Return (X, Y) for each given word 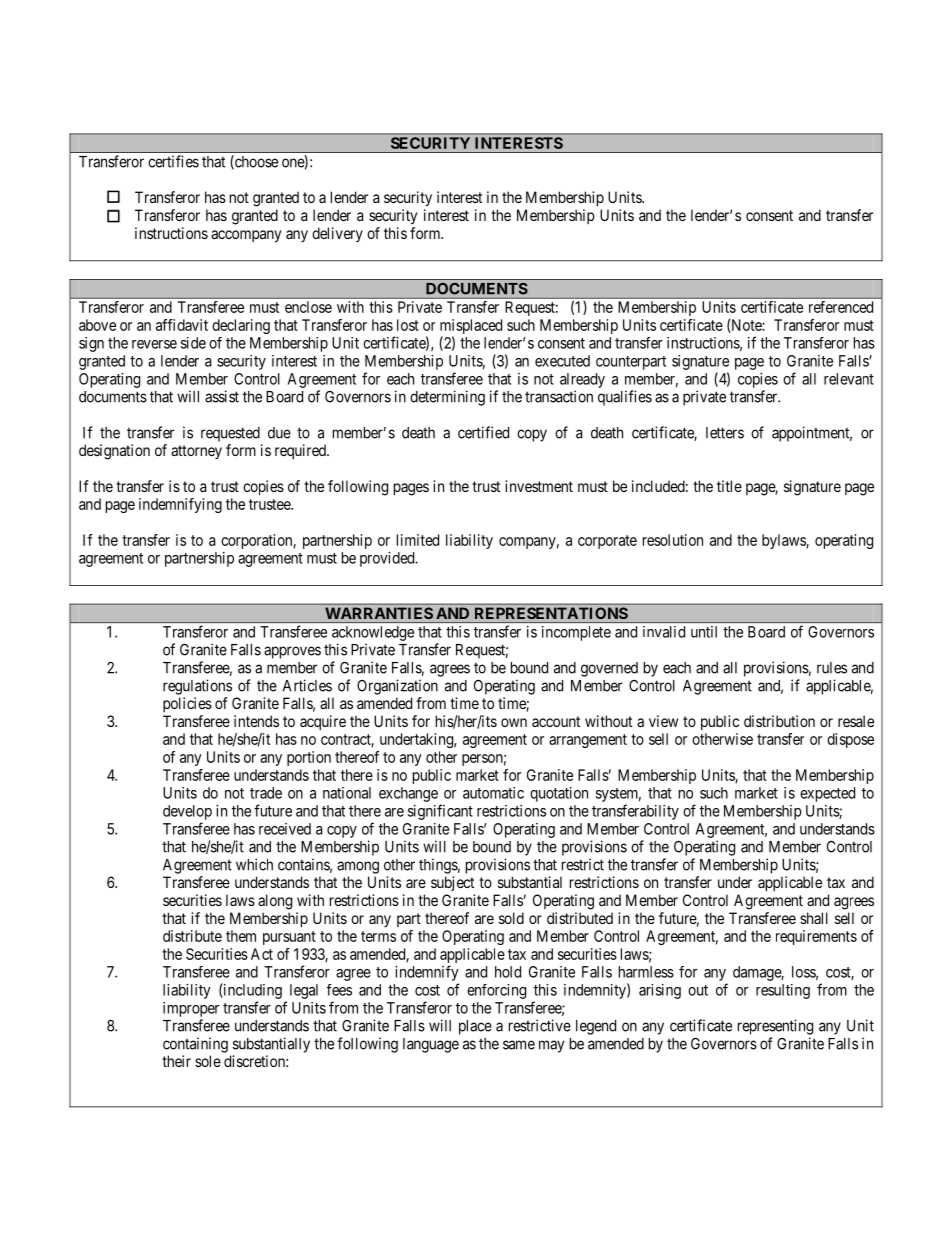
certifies (173, 161)
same (519, 1045)
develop (187, 812)
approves (292, 652)
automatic (493, 793)
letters (725, 433)
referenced (841, 307)
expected (827, 794)
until (704, 632)
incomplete (576, 633)
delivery (337, 234)
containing (195, 1045)
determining (447, 398)
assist (222, 396)
